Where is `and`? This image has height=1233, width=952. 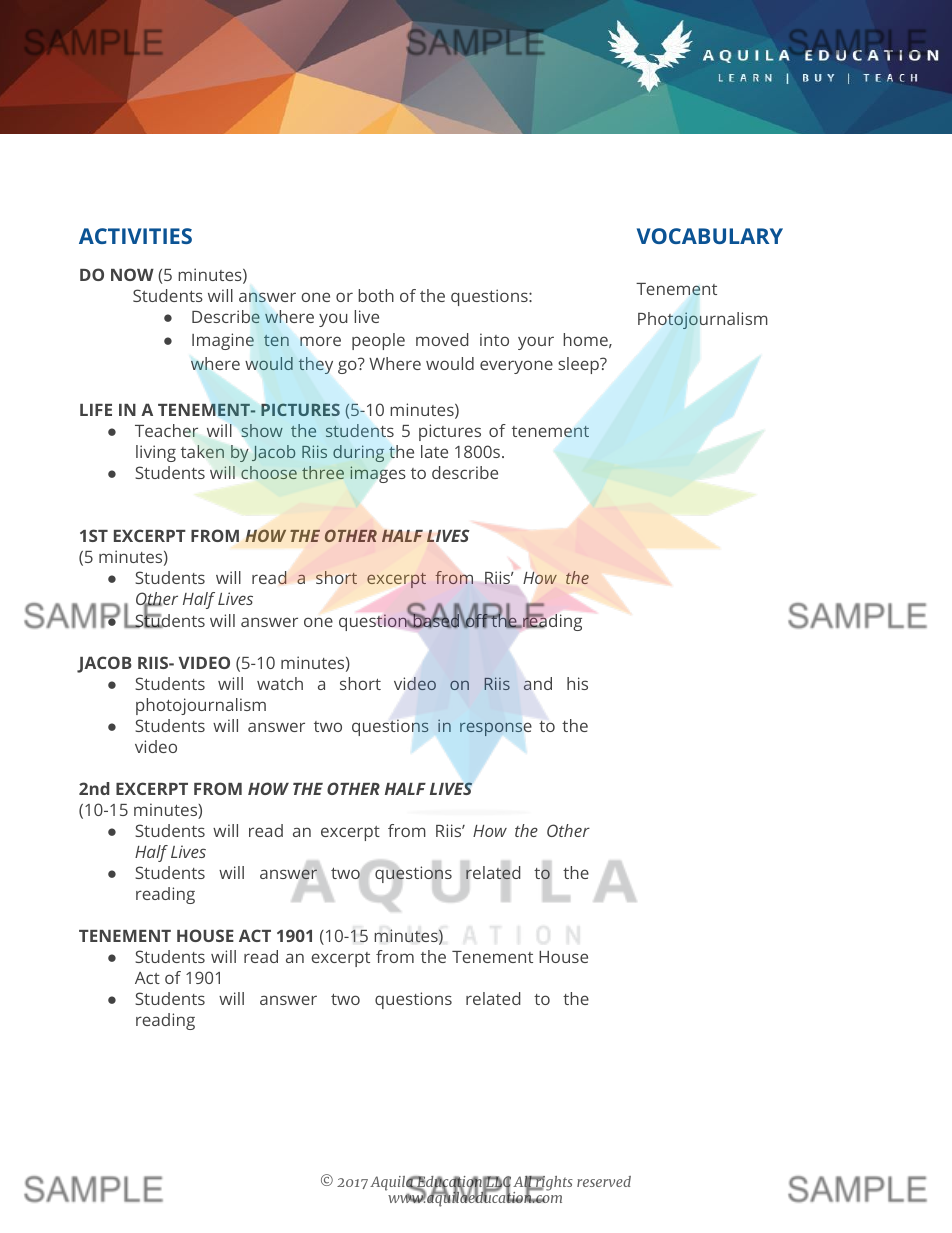
and is located at coordinates (537, 683).
